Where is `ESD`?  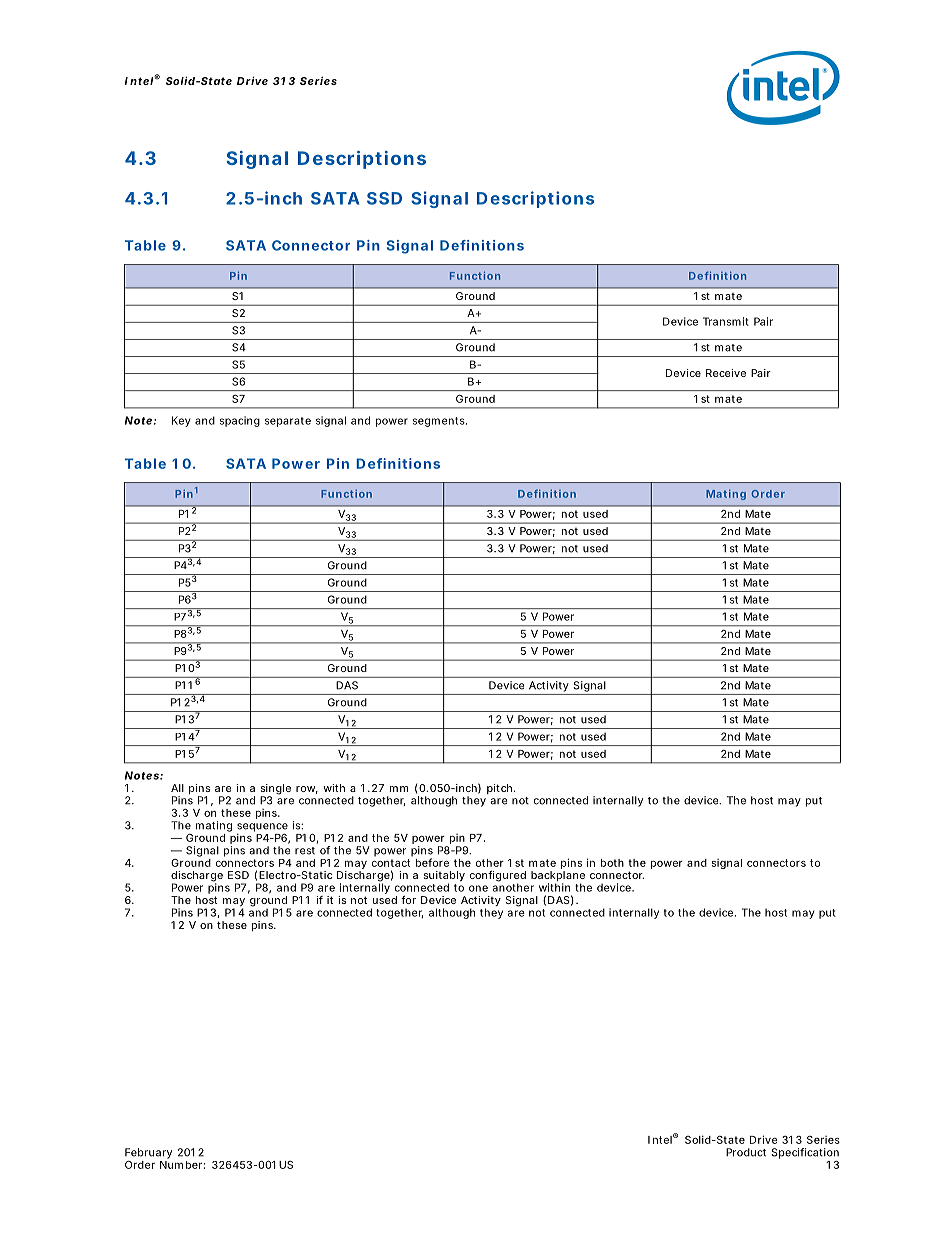 ESD is located at coordinates (238, 875).
